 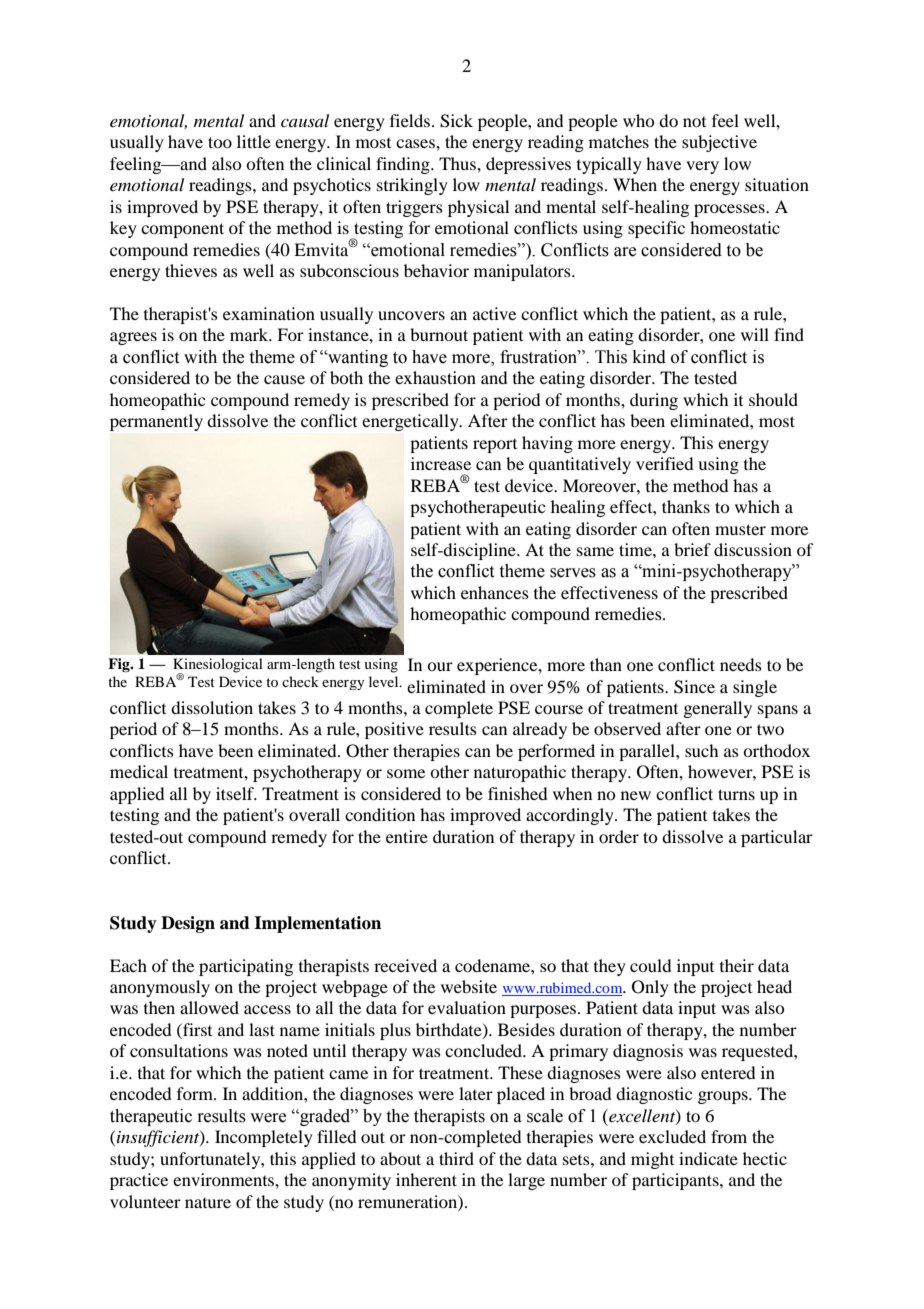 I want to click on turns, so click(x=736, y=794).
